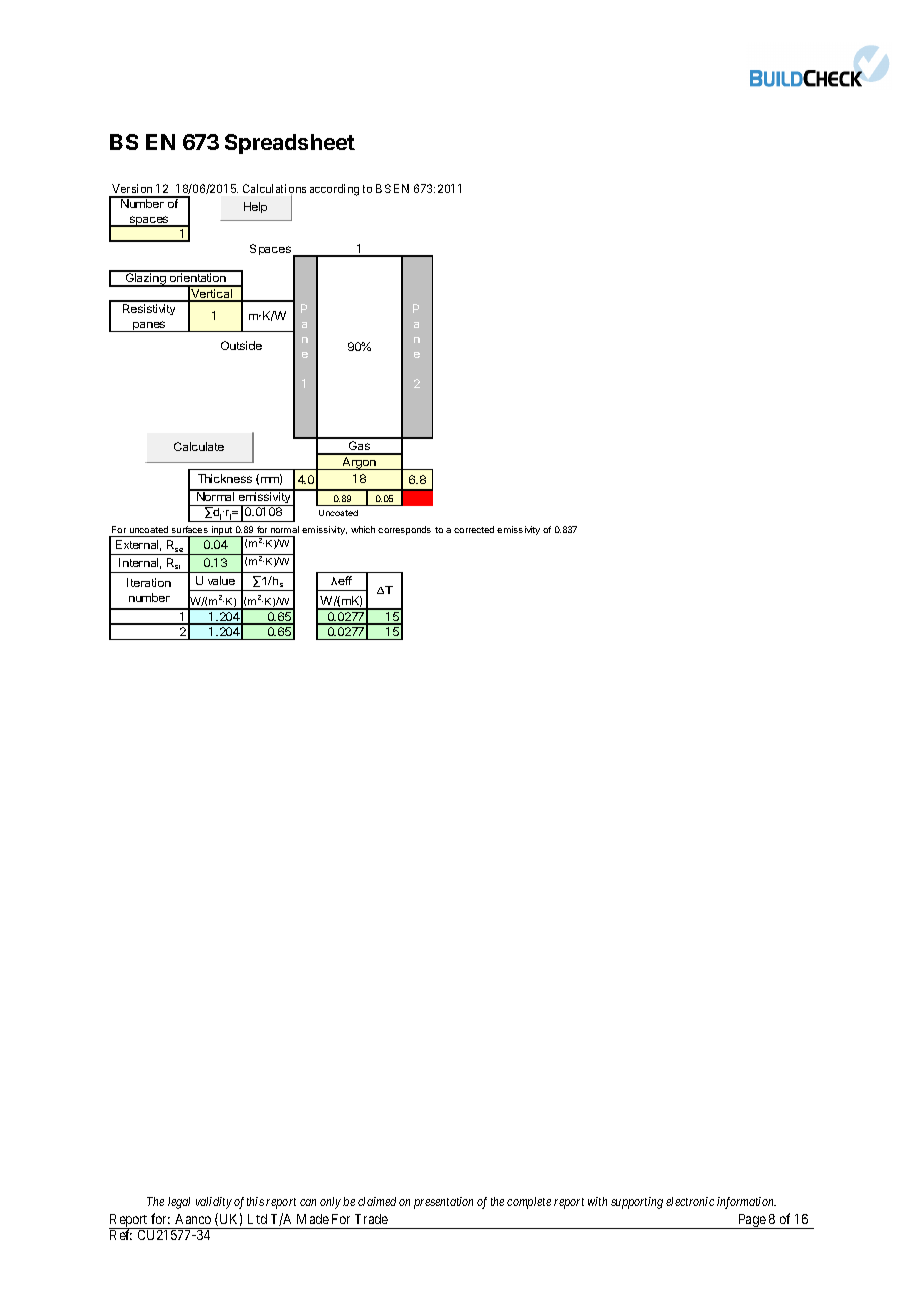  Describe the element at coordinates (443, 1203) in the screenshot. I see `presentation` at that location.
